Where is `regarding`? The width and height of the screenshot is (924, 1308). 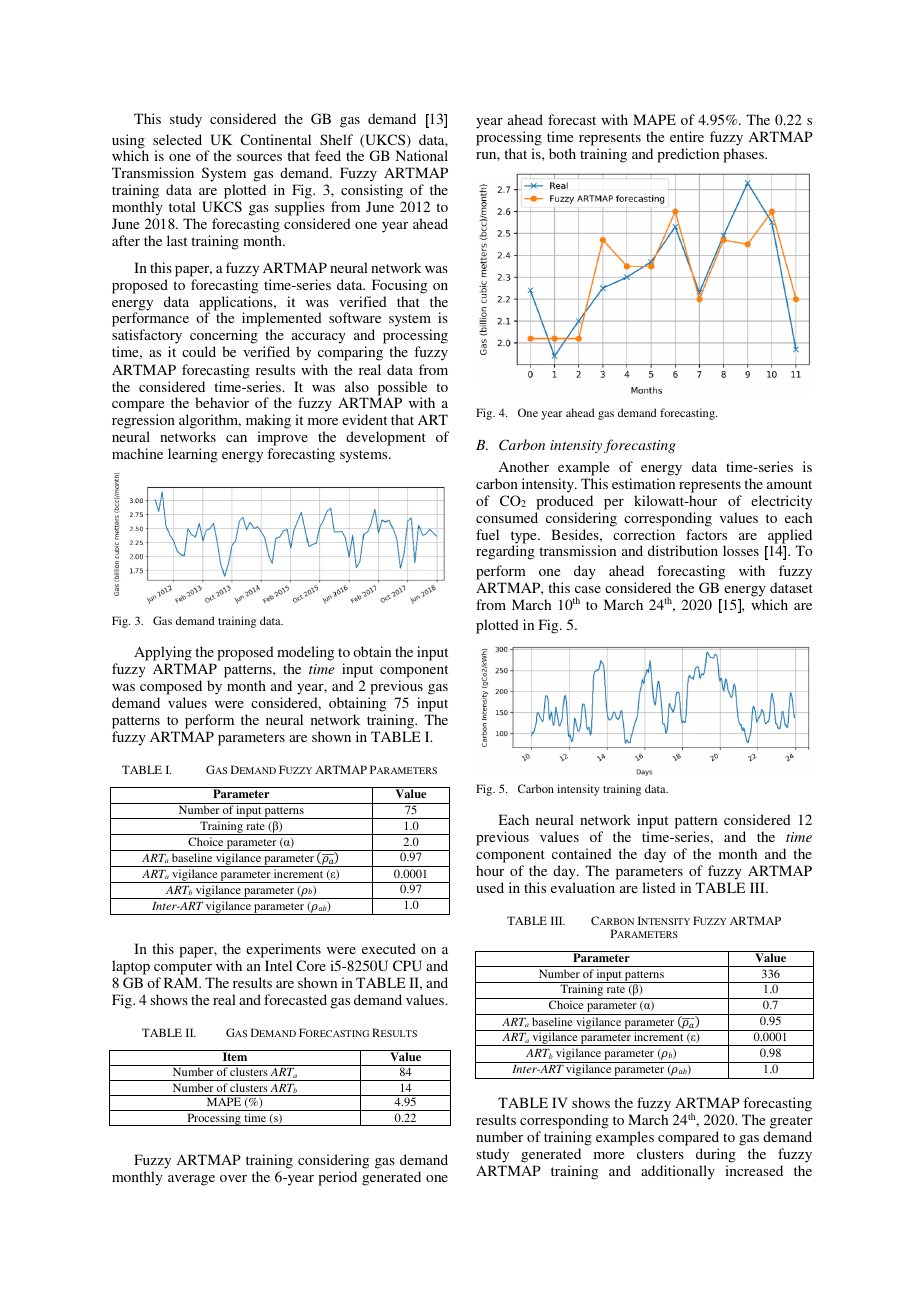
regarding is located at coordinates (505, 552).
